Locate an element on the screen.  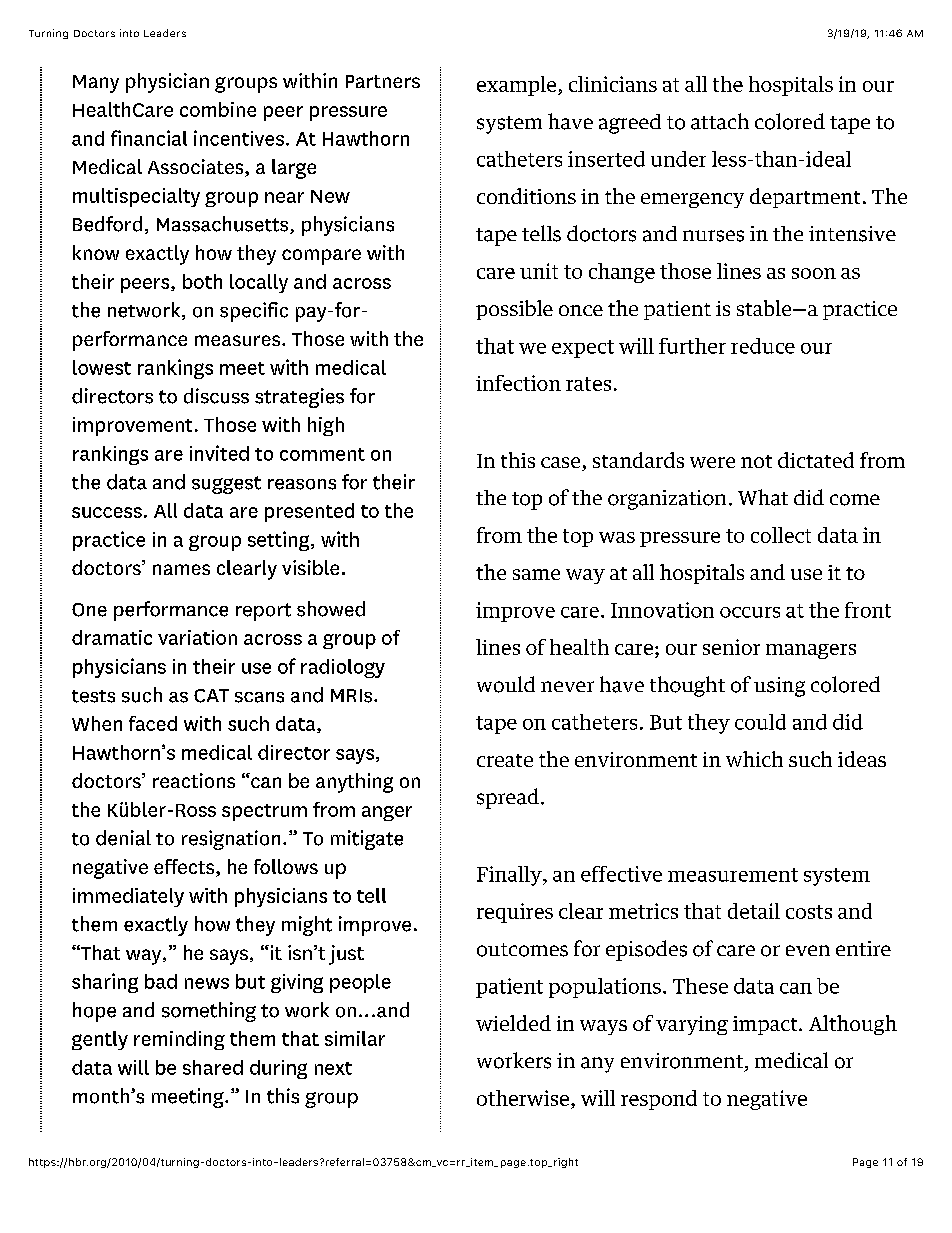
reactions is located at coordinates (194, 780).
